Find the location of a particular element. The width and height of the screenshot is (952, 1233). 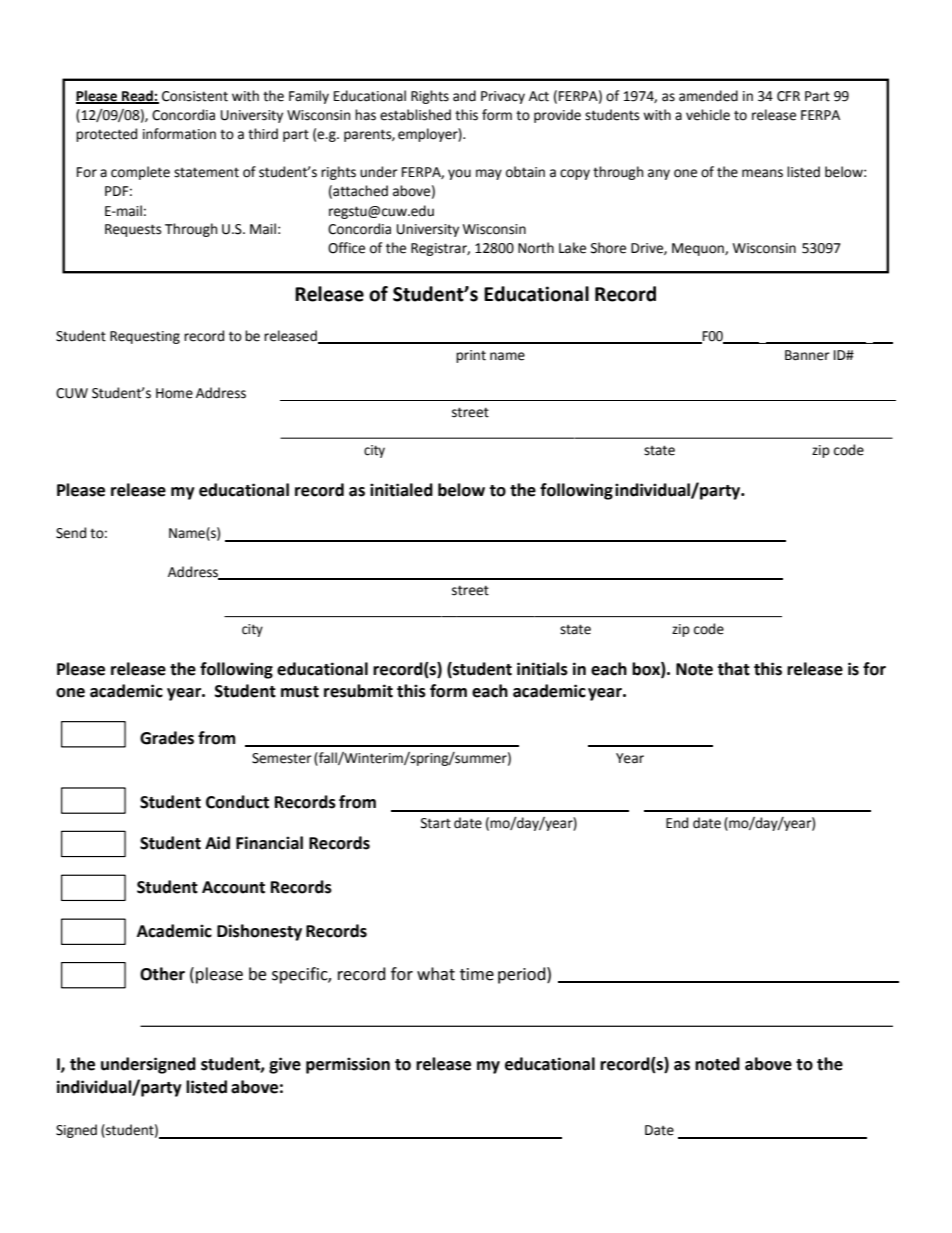

protected is located at coordinates (106, 135).
